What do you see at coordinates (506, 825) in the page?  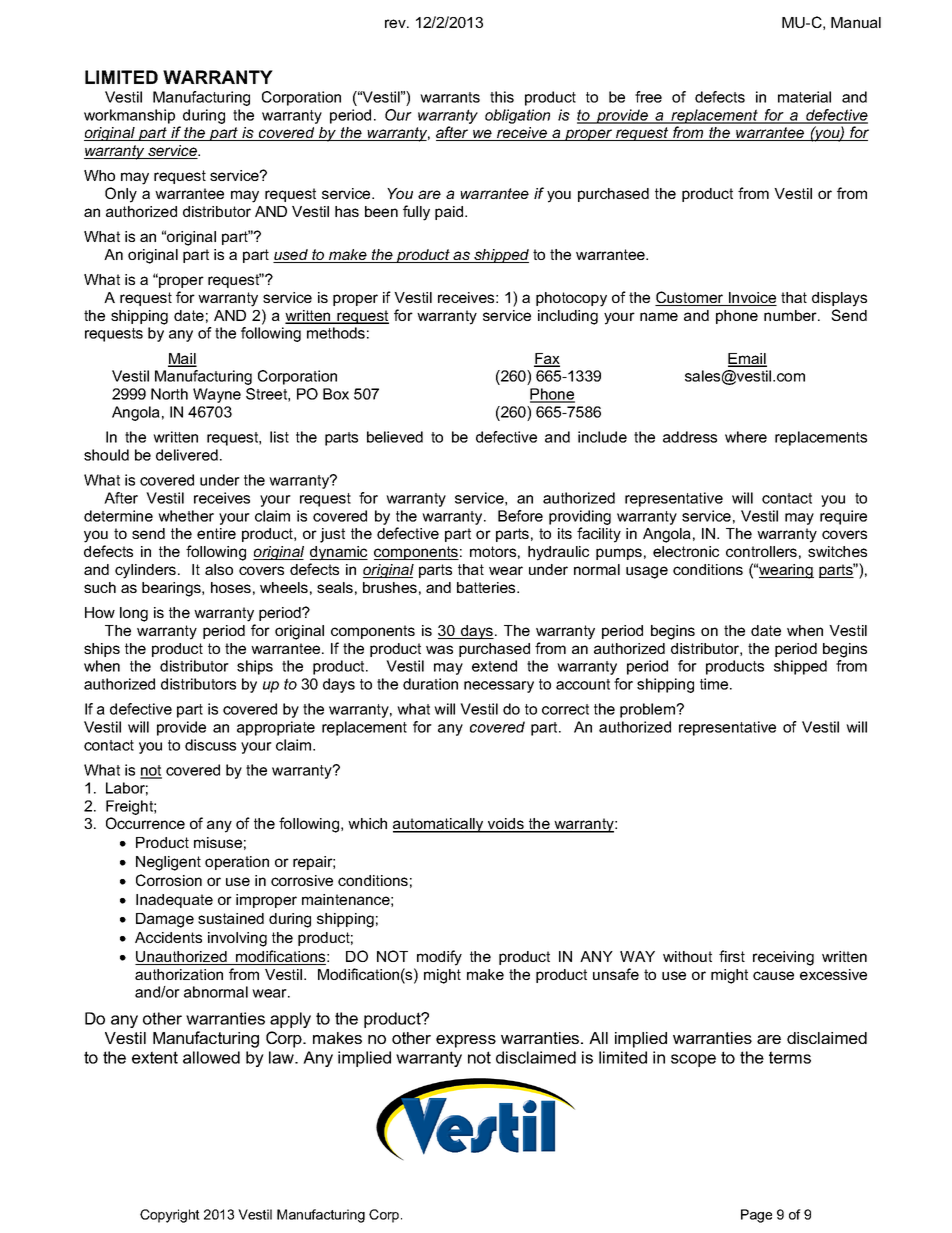 I see `voids` at bounding box center [506, 825].
